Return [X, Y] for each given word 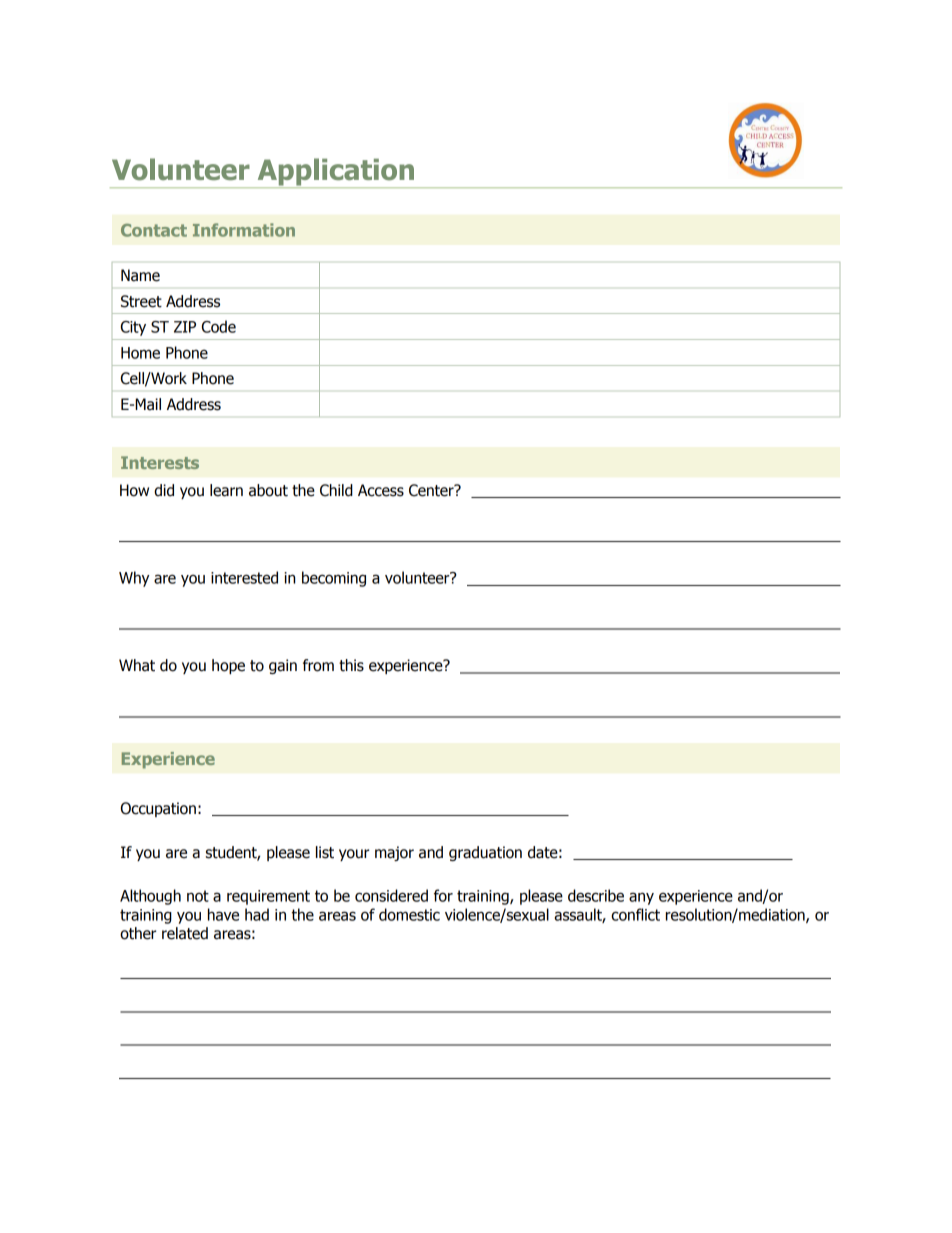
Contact [154, 230]
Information [244, 230]
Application [335, 173]
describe [596, 895]
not [198, 896]
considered [391, 895]
